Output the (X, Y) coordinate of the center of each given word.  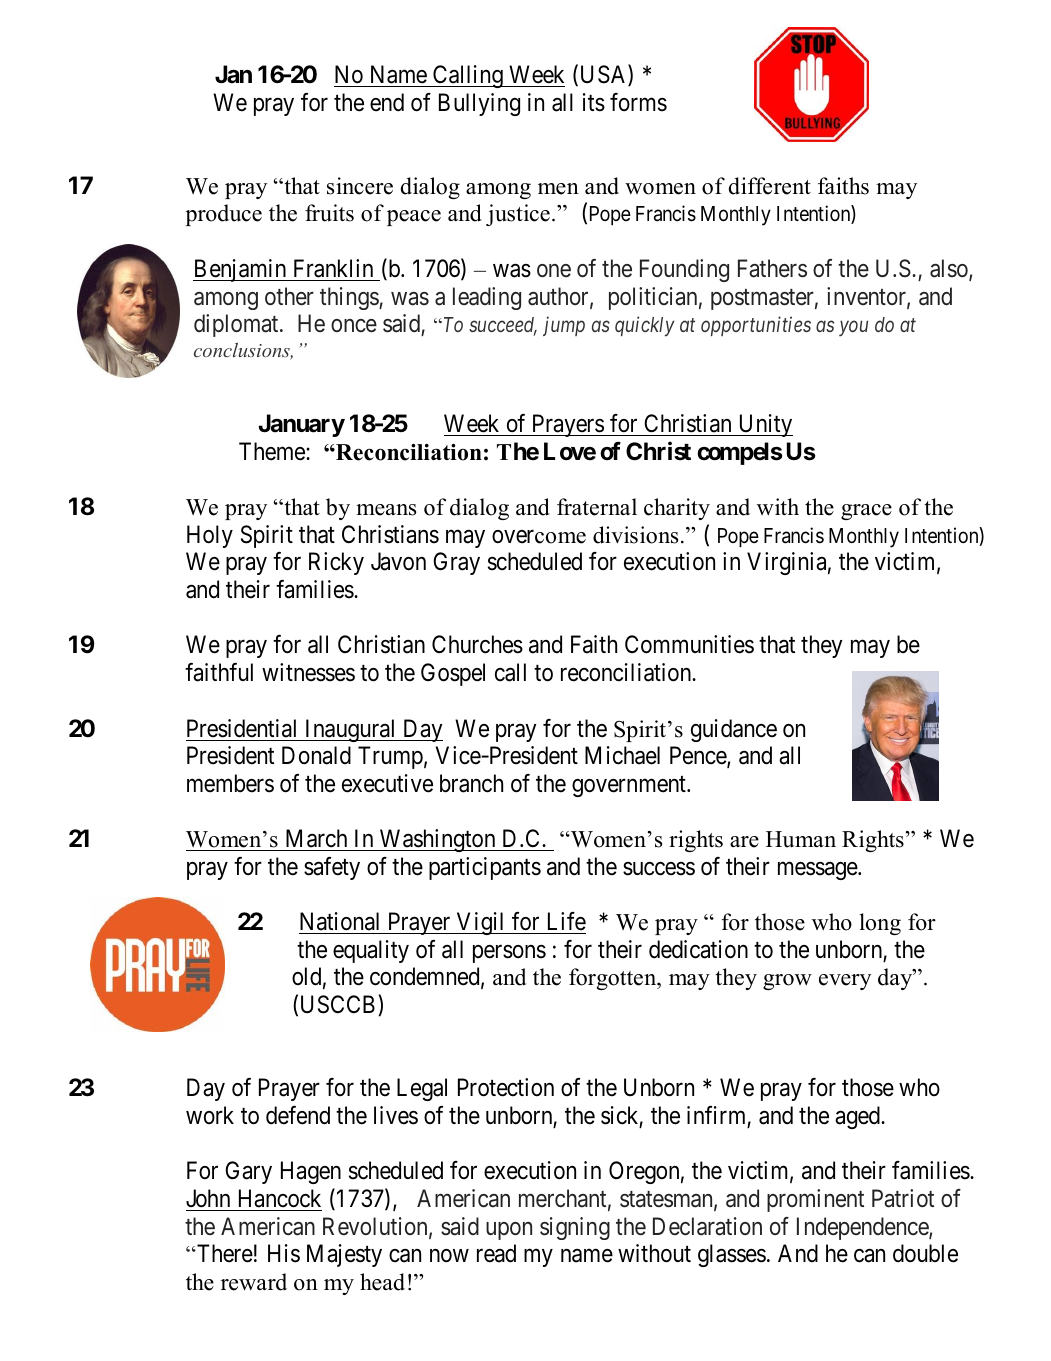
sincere (360, 186)
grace (866, 512)
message (818, 871)
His (284, 1253)
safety (332, 868)
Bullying (479, 104)
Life (567, 921)
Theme (273, 451)
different (770, 186)
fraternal (597, 507)
